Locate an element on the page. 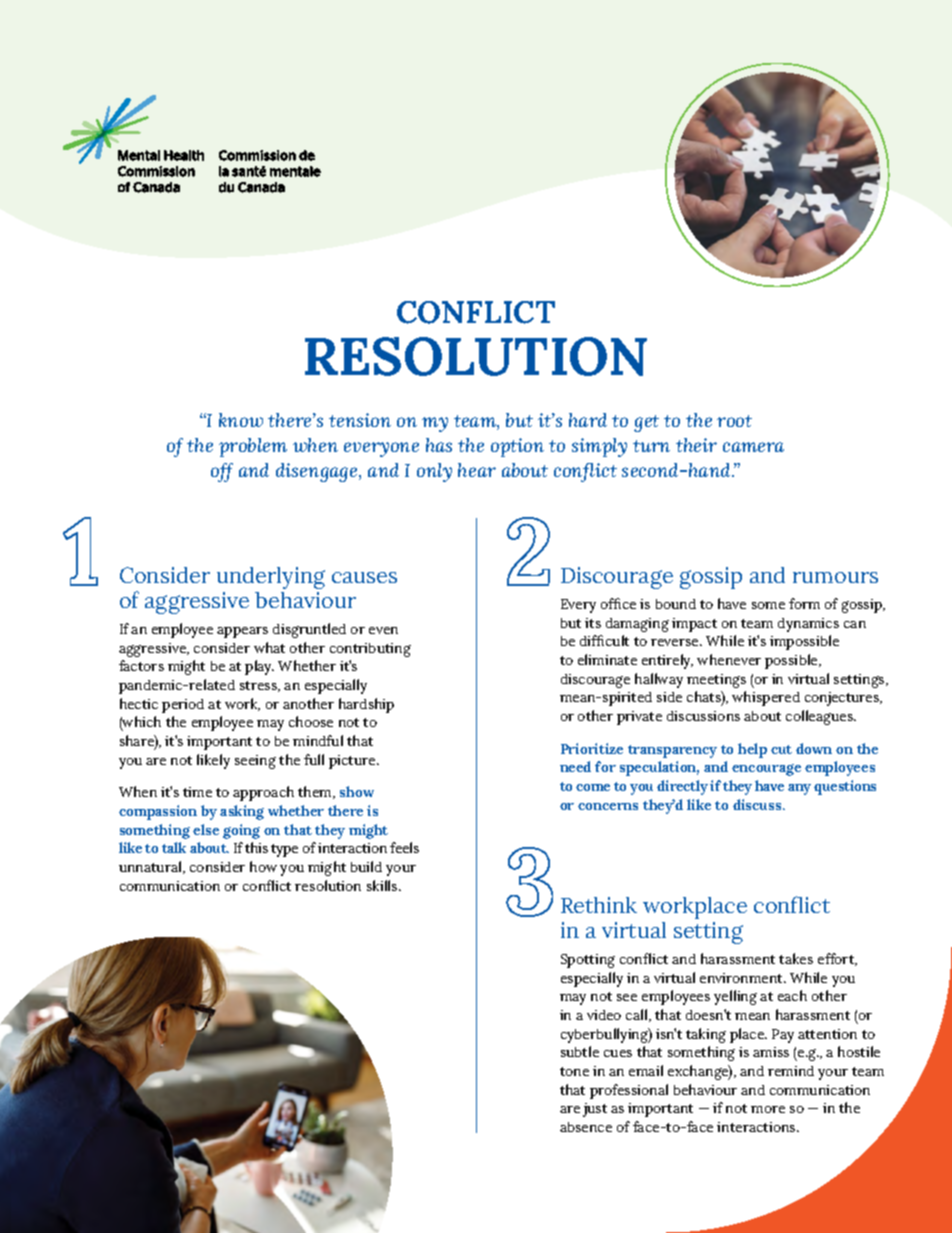  its is located at coordinates (593, 623).
